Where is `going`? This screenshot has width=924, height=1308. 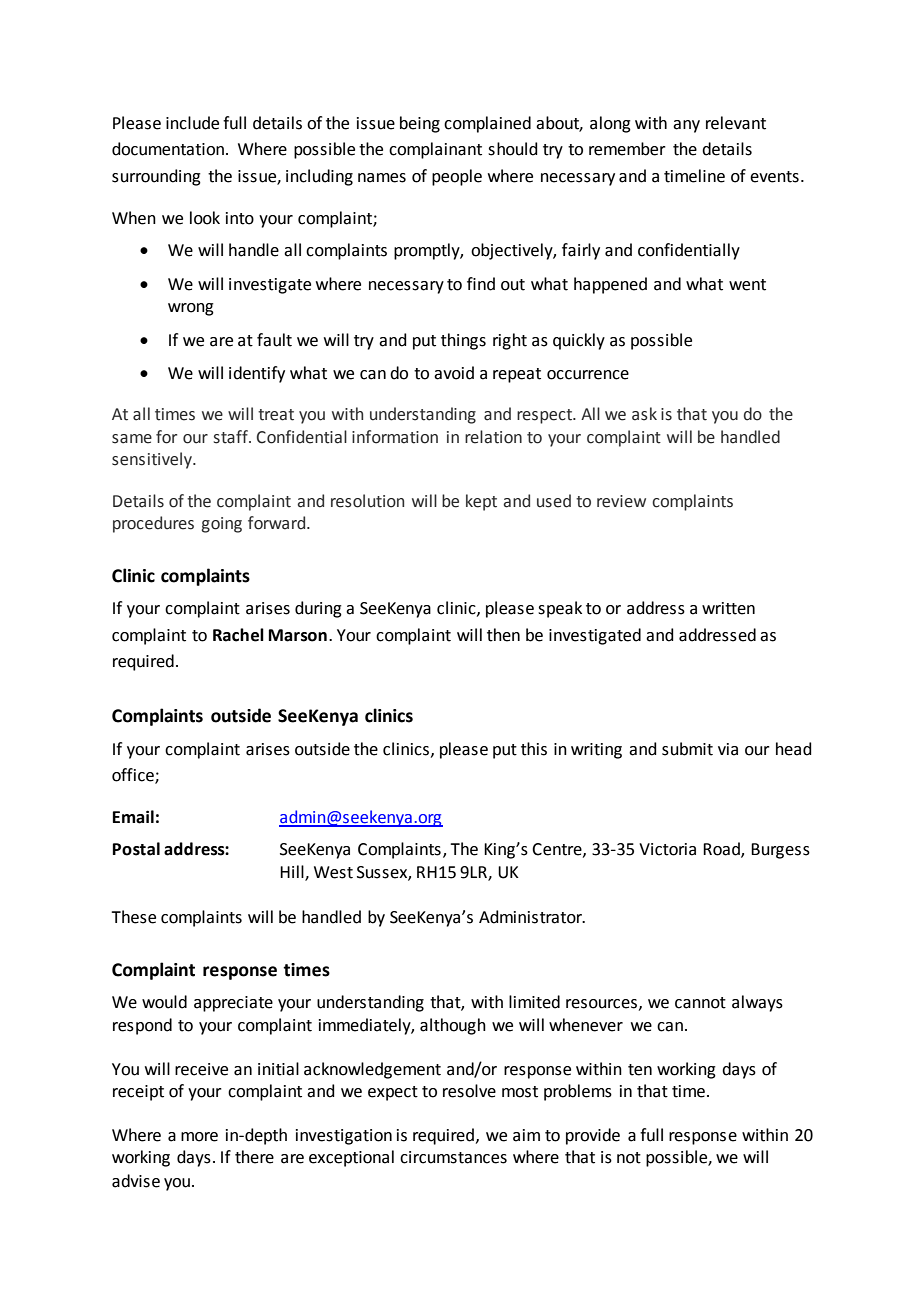 going is located at coordinates (221, 525).
